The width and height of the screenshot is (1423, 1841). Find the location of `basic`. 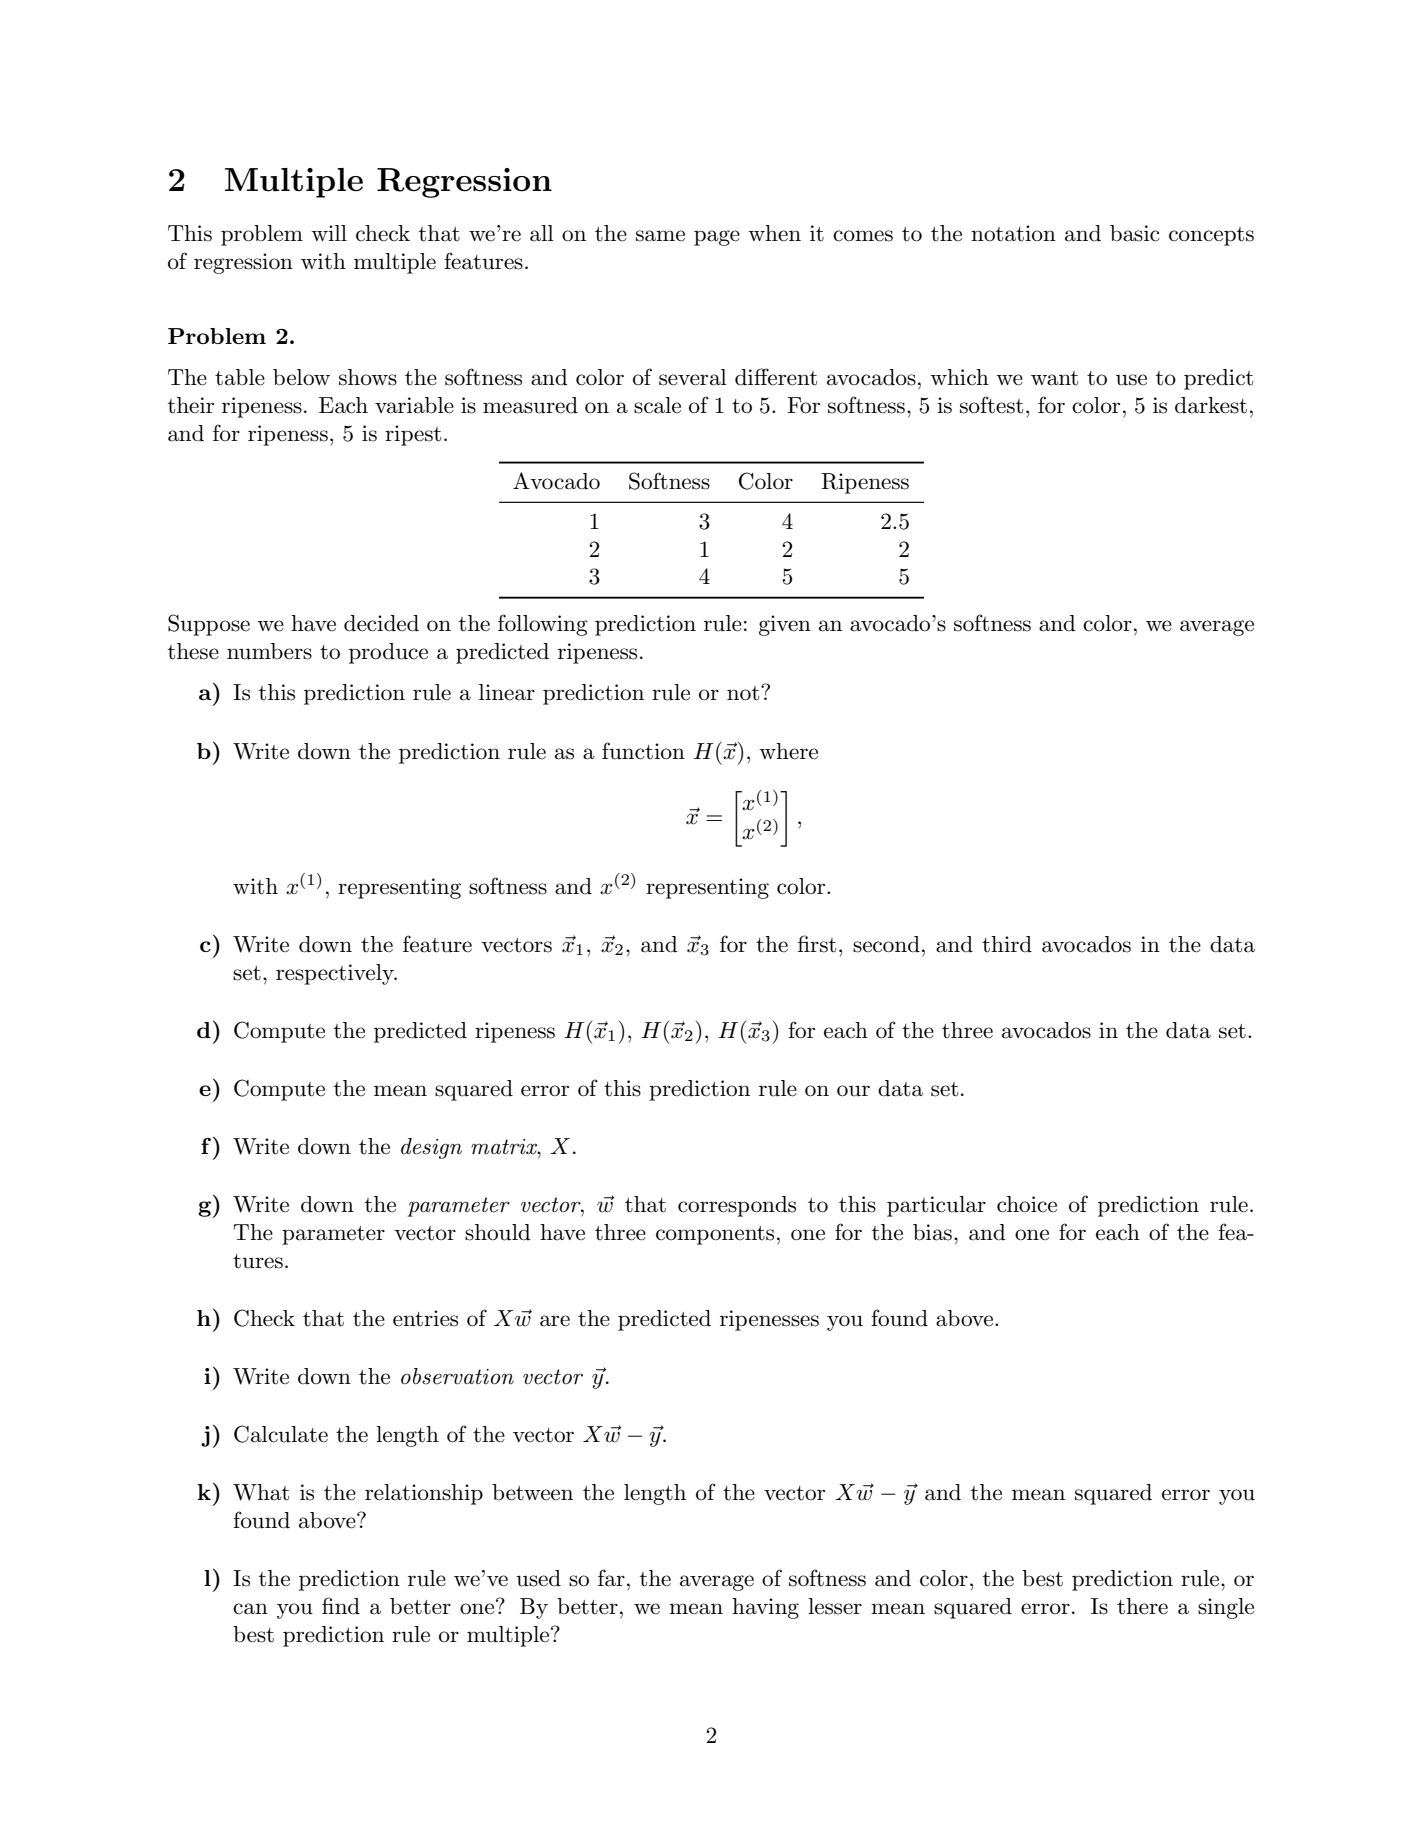

basic is located at coordinates (1135, 233).
